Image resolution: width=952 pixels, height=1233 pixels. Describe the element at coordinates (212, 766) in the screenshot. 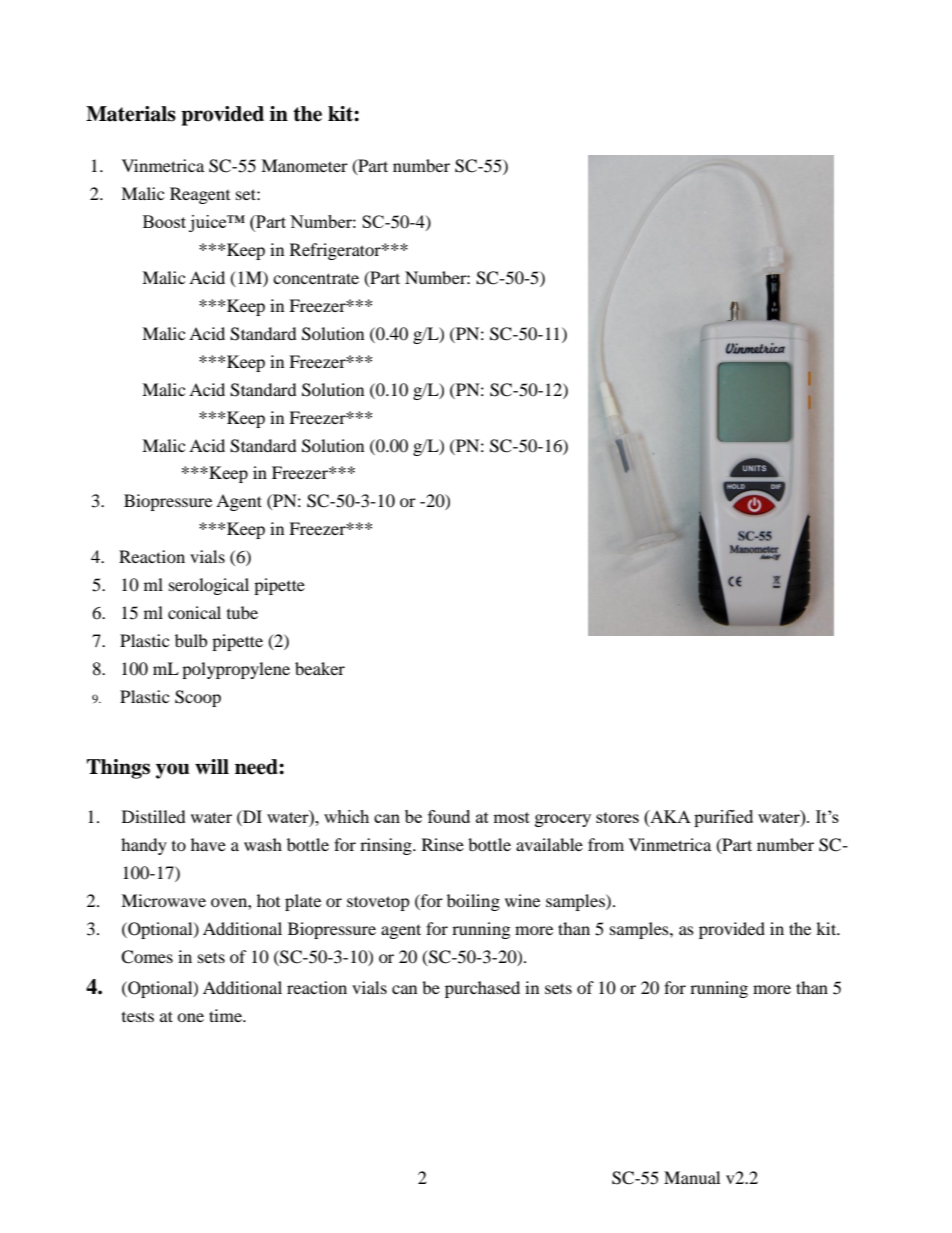

I see `will` at that location.
